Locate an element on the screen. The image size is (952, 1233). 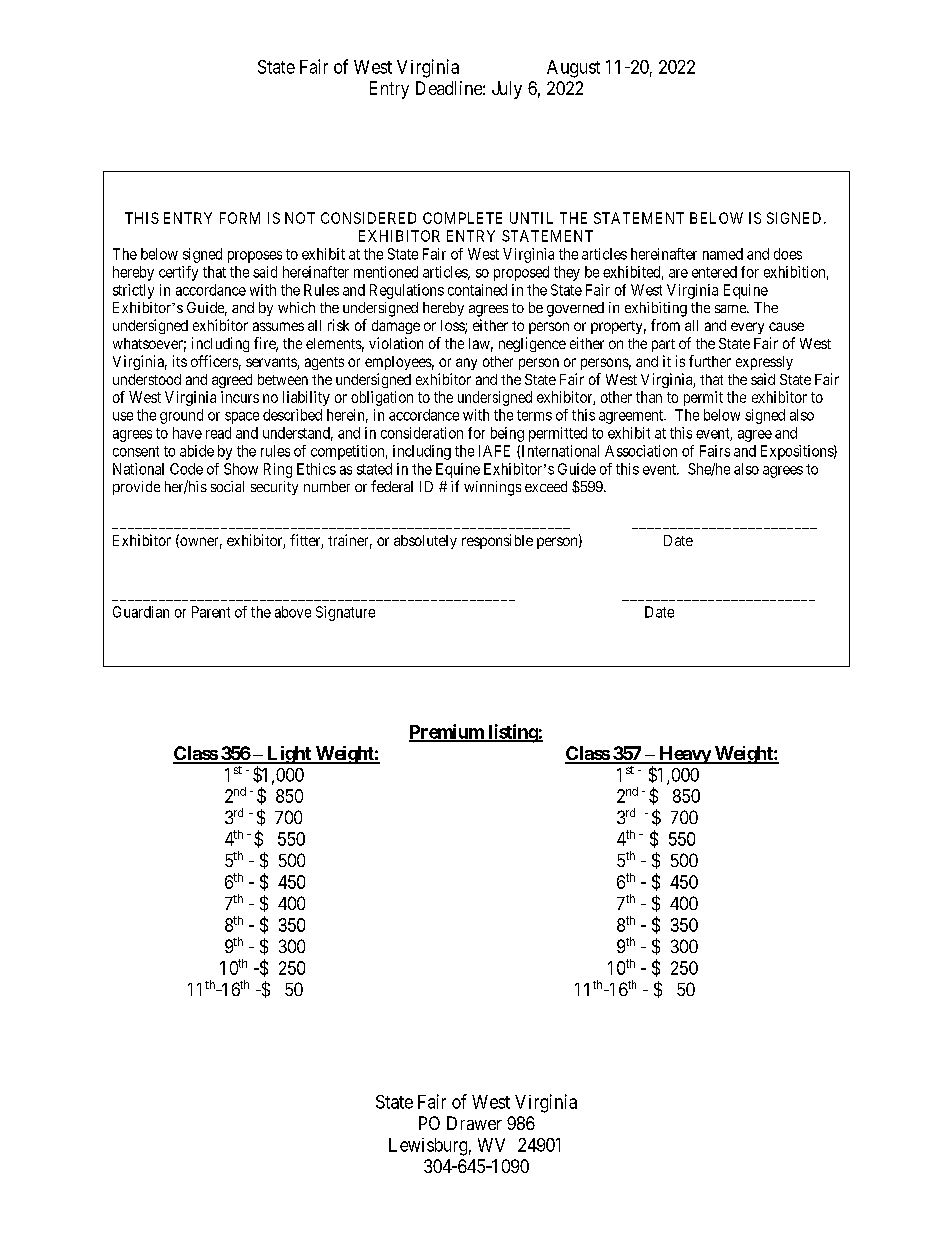
Premium is located at coordinates (447, 732).
